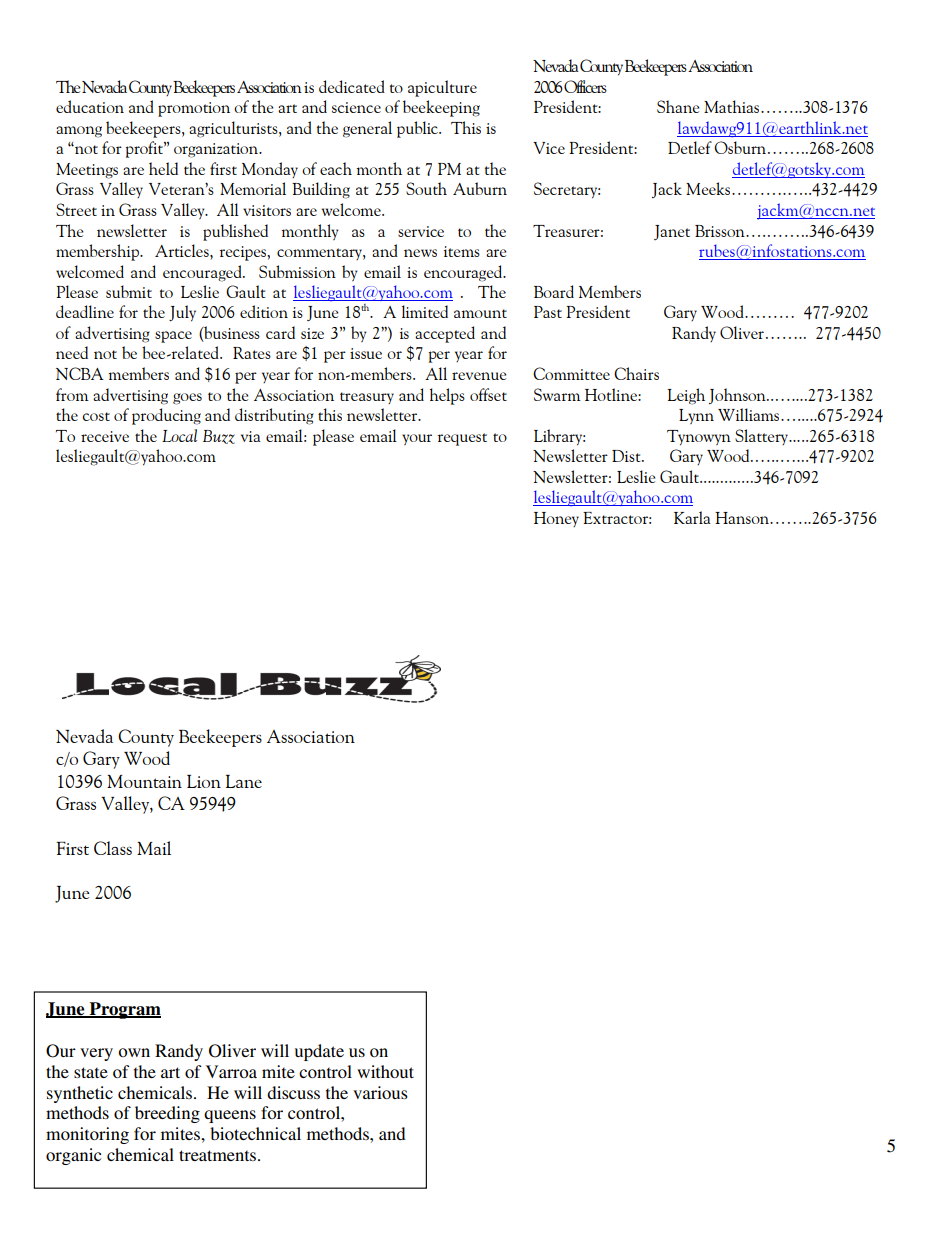  What do you see at coordinates (144, 781) in the screenshot?
I see `Mountain` at bounding box center [144, 781].
